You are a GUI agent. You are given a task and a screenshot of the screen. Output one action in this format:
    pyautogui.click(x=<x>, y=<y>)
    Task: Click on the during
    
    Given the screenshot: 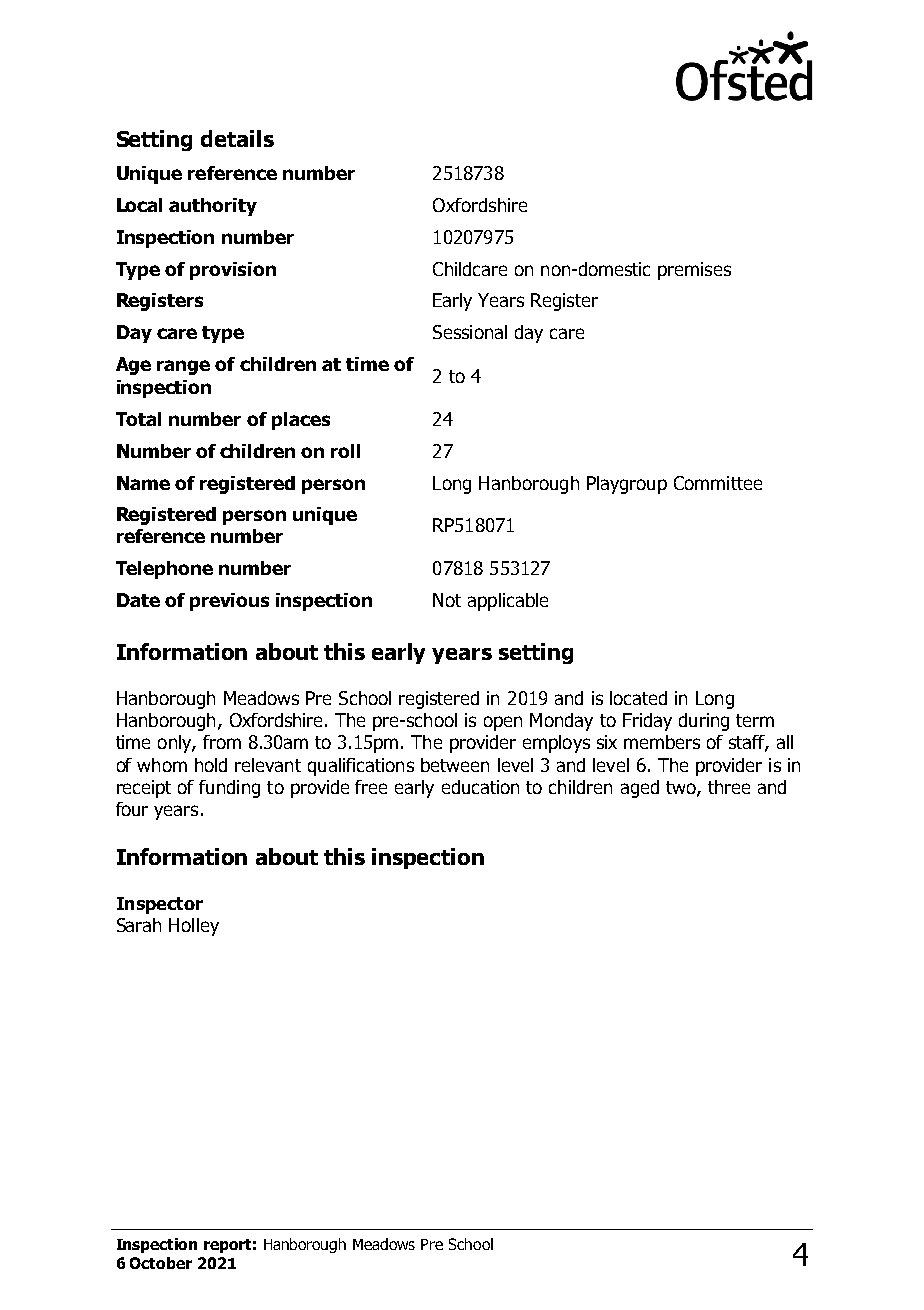 What is the action you would take?
    pyautogui.click(x=704, y=722)
